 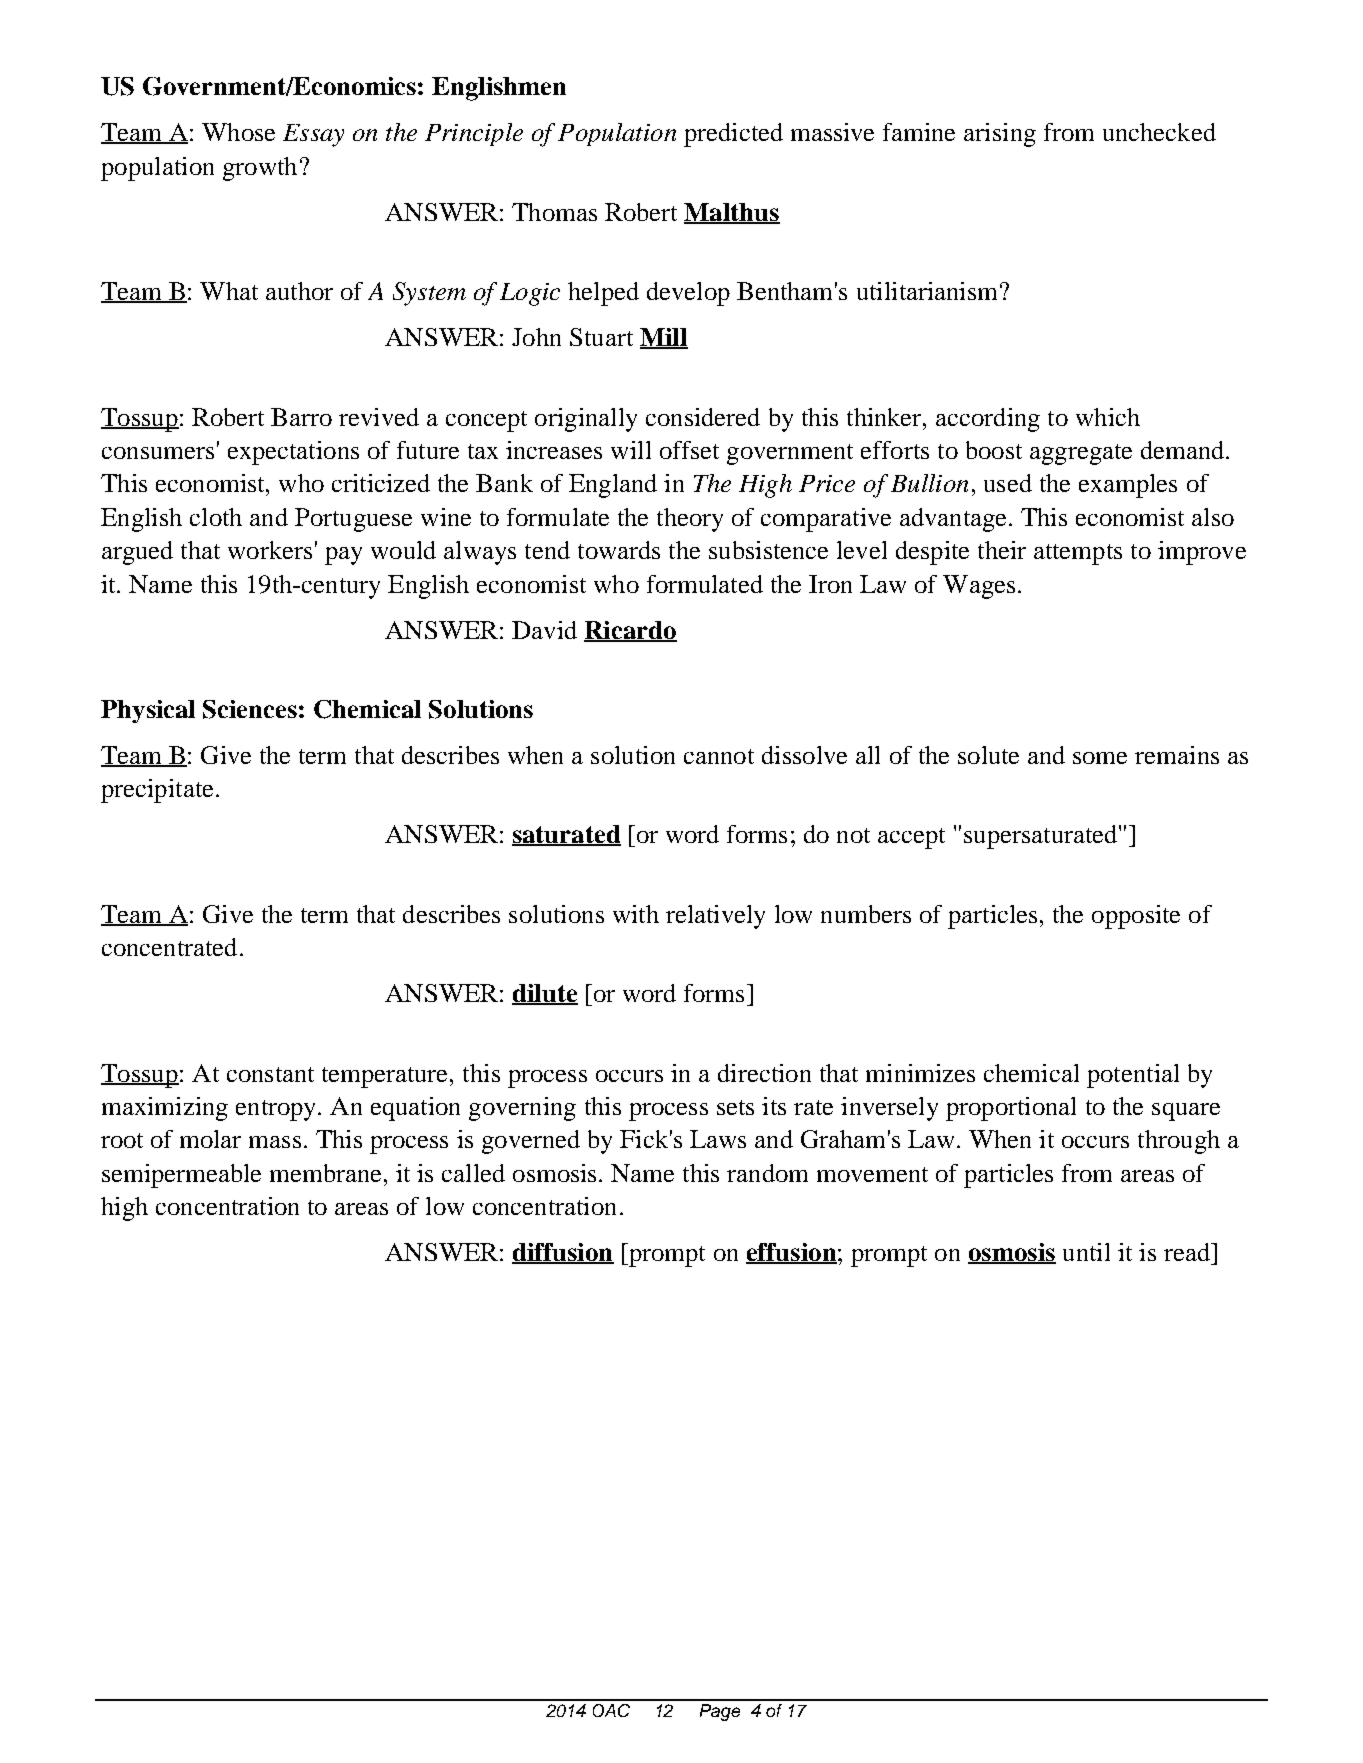 I want to click on until, so click(x=1086, y=1252).
